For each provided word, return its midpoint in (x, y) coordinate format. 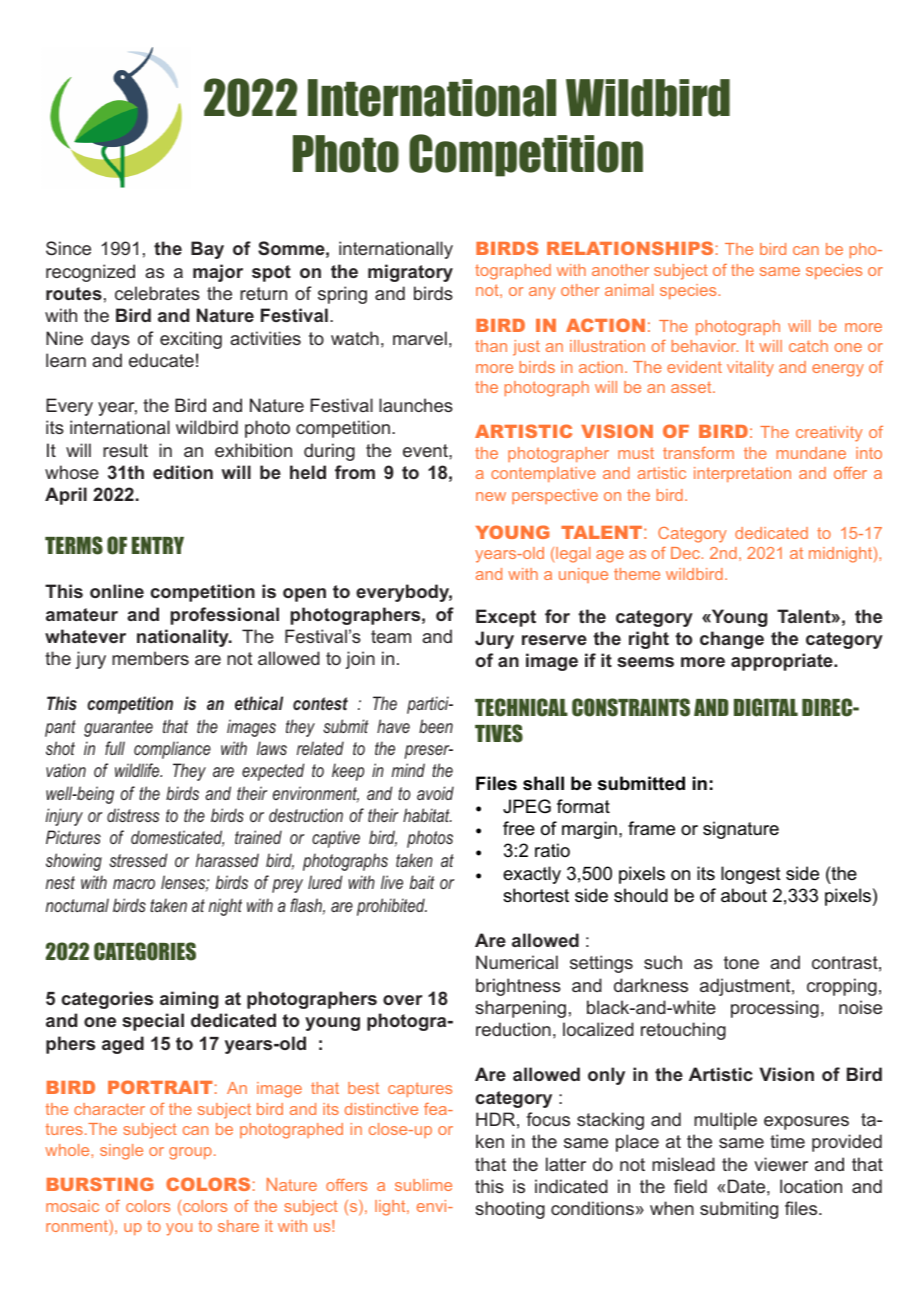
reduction (513, 1029)
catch (808, 346)
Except (506, 618)
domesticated (177, 838)
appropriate (783, 662)
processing (775, 1009)
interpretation (742, 474)
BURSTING (100, 1184)
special (153, 1022)
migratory (410, 273)
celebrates (157, 293)
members (150, 658)
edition (183, 472)
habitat (427, 815)
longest (751, 875)
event (426, 450)
